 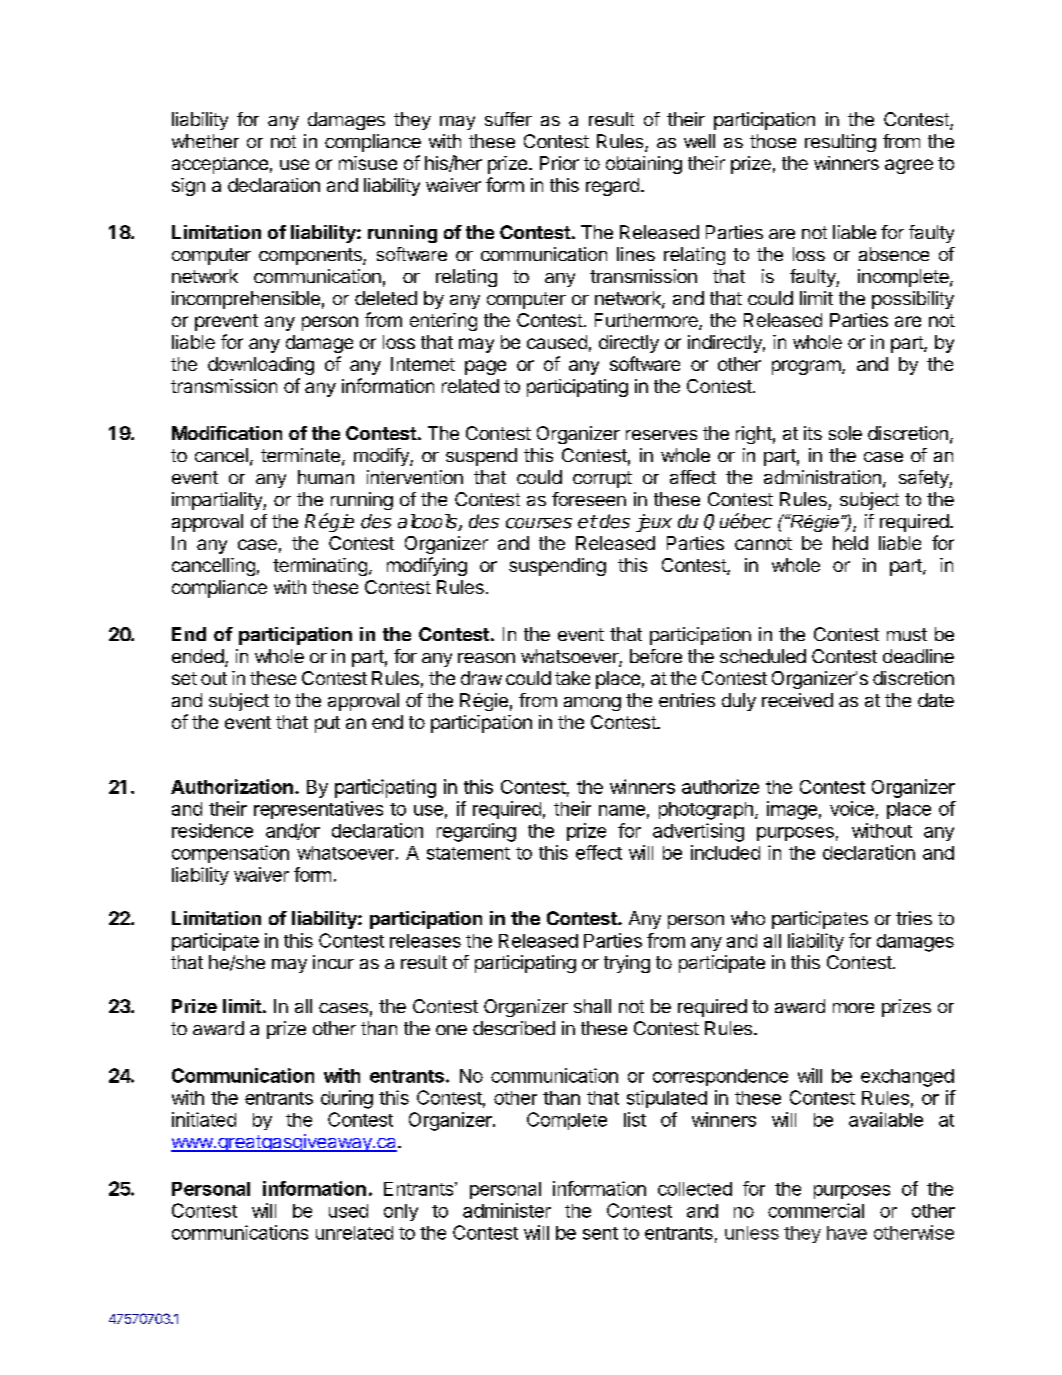 What do you see at coordinates (507, 1210) in the image?
I see `administer` at bounding box center [507, 1210].
